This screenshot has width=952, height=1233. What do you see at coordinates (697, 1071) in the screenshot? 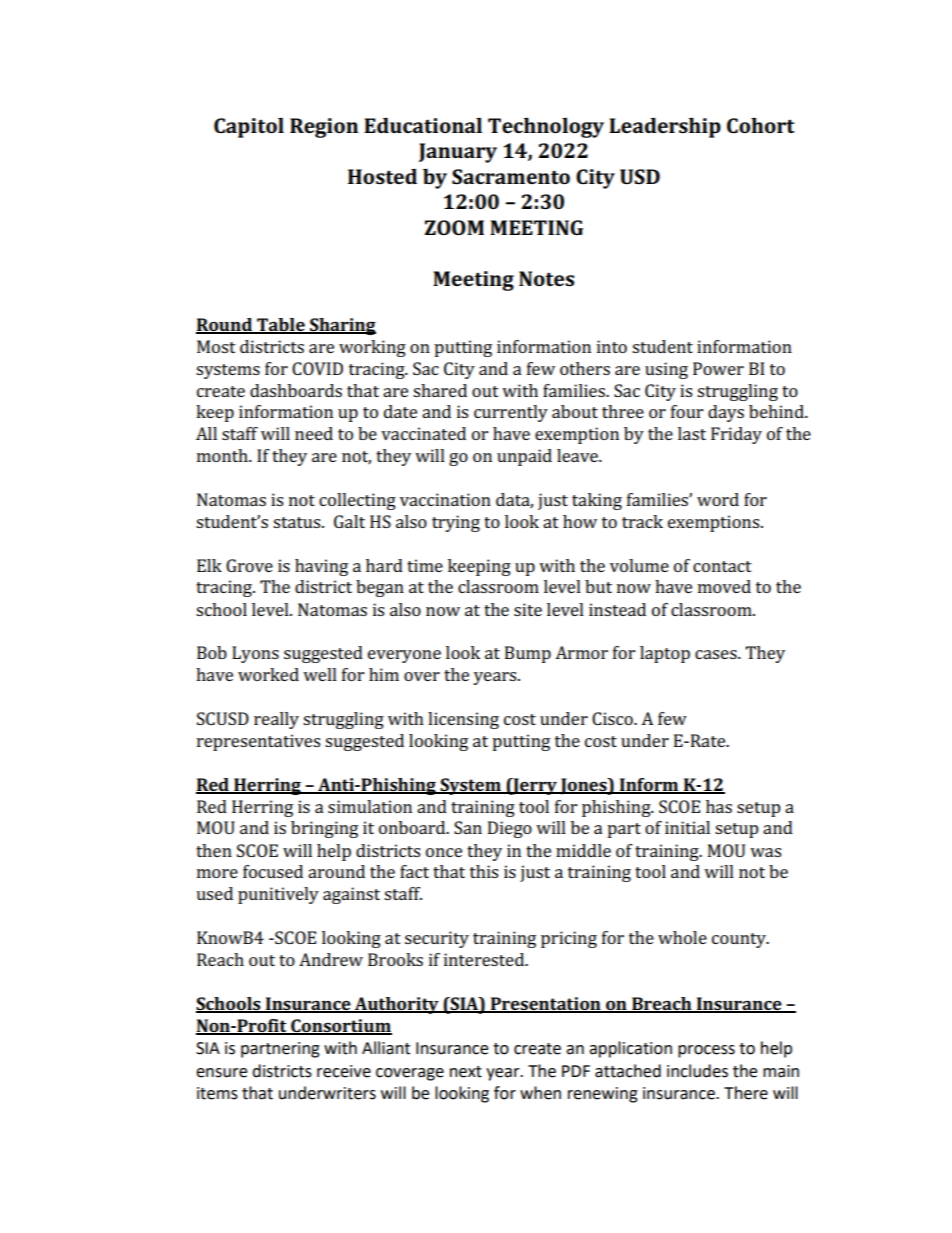
I see `includes` at bounding box center [697, 1071].
